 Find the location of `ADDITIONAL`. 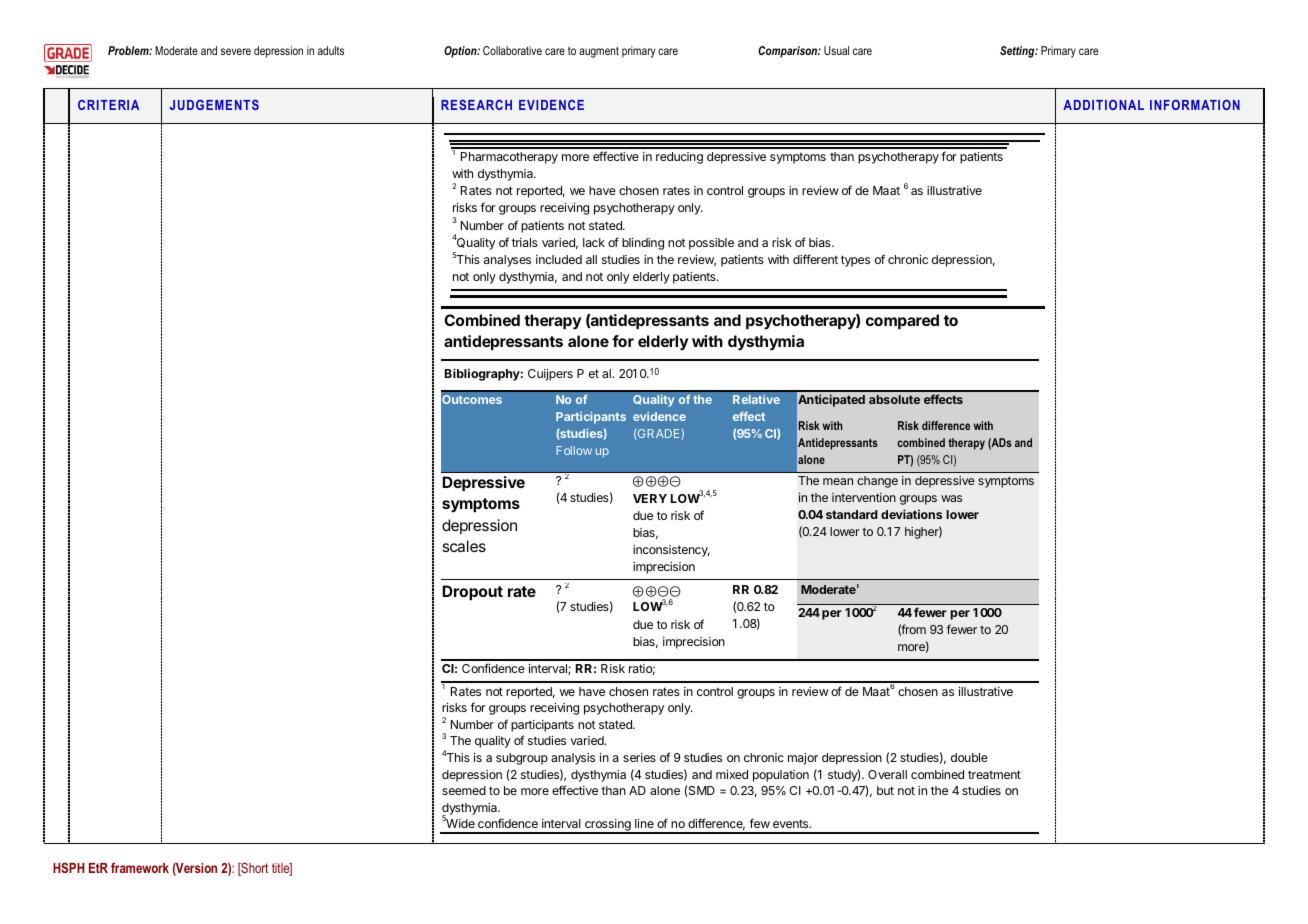

ADDITIONAL is located at coordinates (1103, 105).
